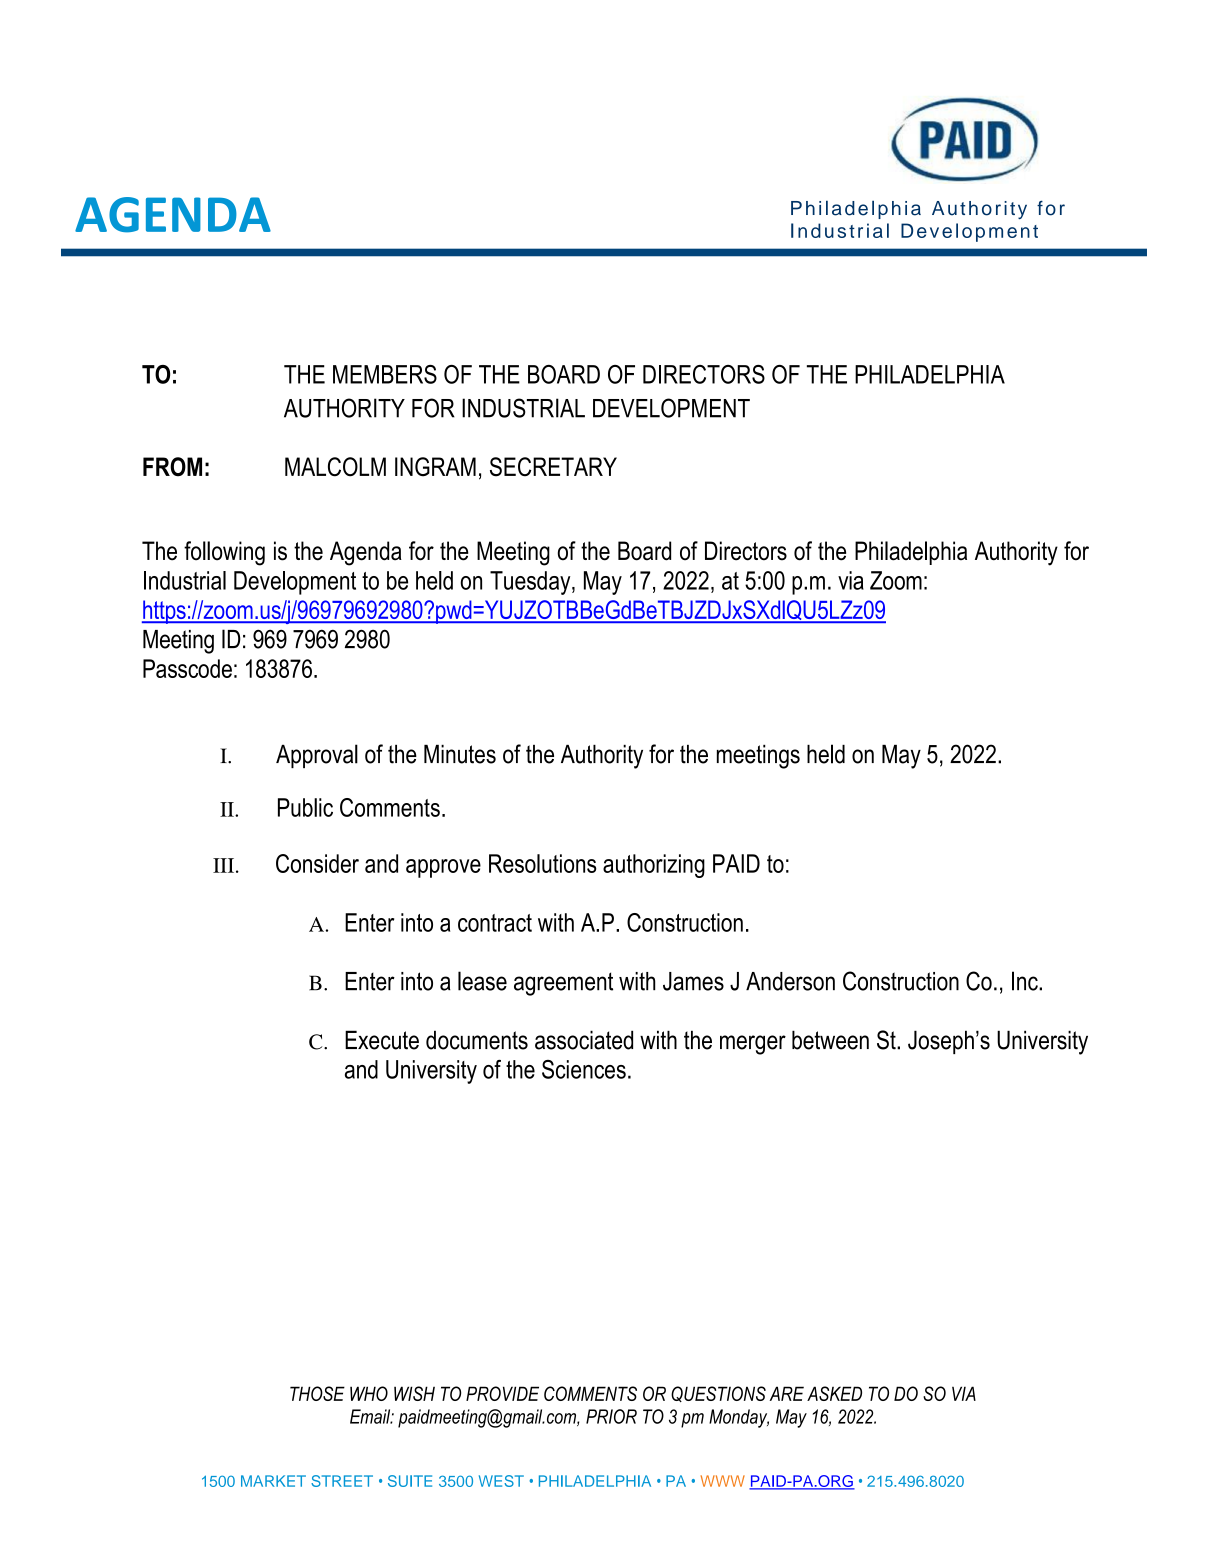  What do you see at coordinates (1026, 981) in the image?
I see `Inc` at bounding box center [1026, 981].
